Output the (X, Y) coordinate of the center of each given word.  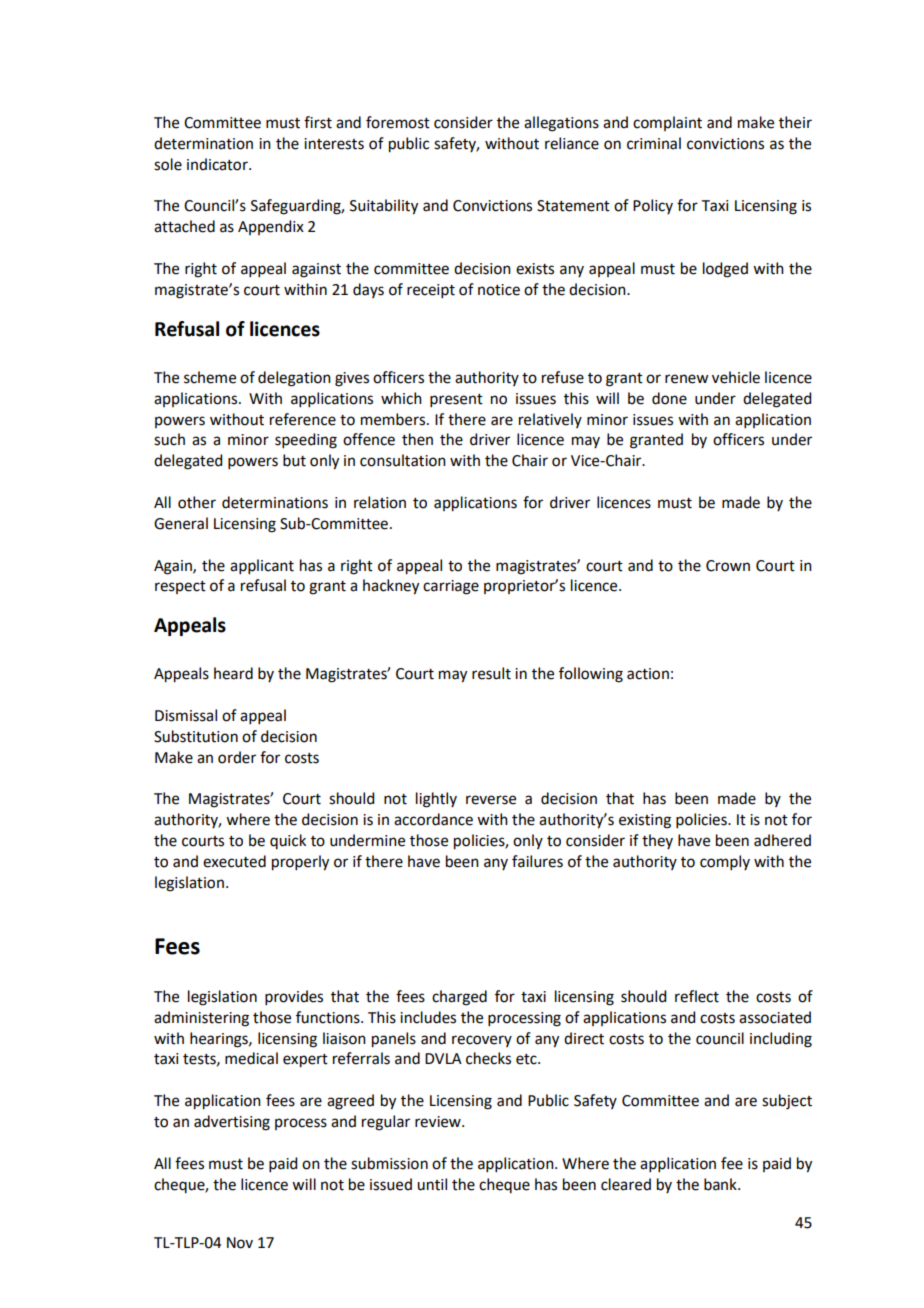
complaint (667, 123)
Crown (728, 566)
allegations (561, 124)
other (197, 502)
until (432, 1184)
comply (725, 862)
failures (537, 861)
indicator (218, 164)
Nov (240, 1243)
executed (234, 861)
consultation (403, 460)
